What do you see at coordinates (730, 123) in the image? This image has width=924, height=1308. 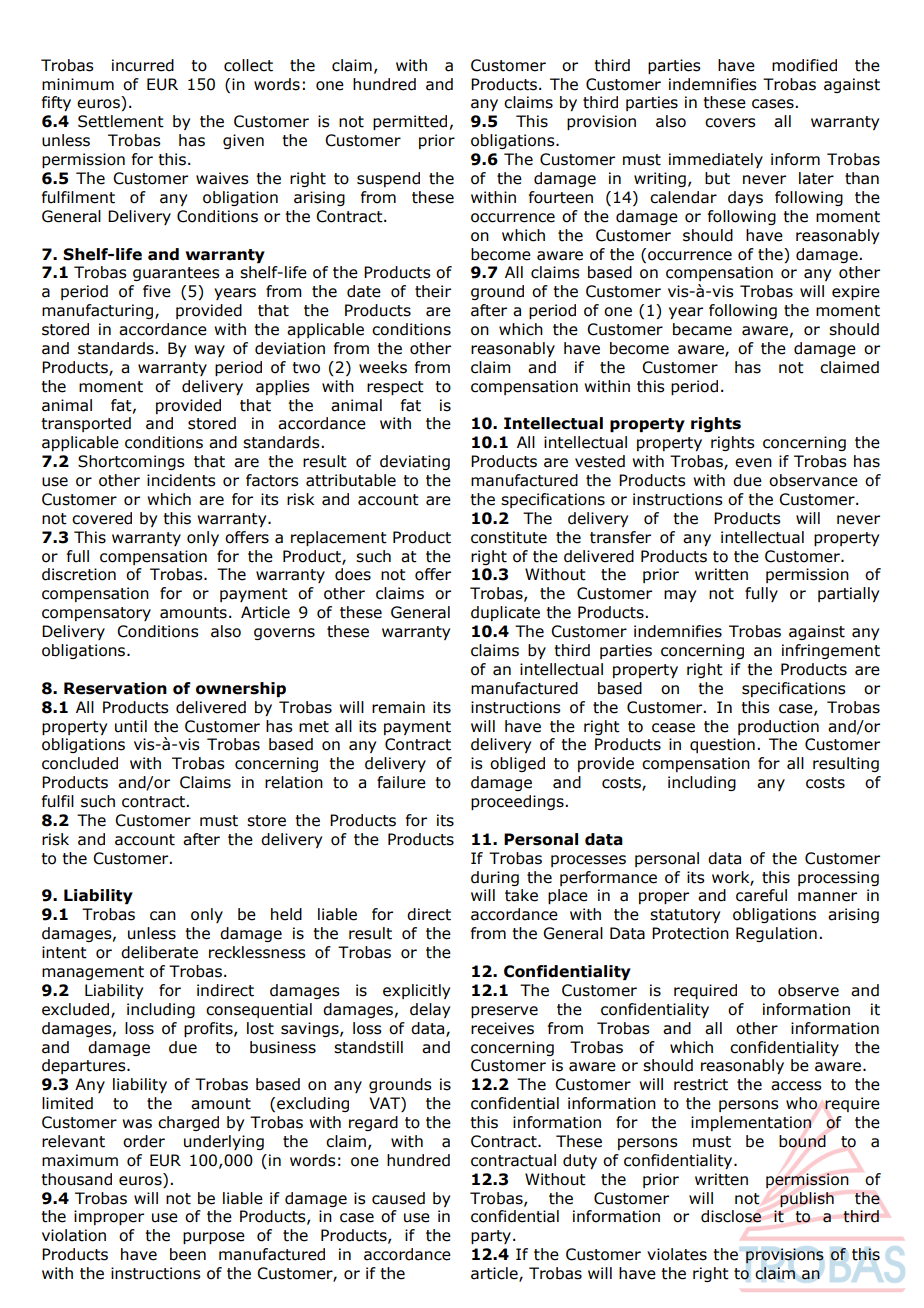 I see `covers` at bounding box center [730, 123].
